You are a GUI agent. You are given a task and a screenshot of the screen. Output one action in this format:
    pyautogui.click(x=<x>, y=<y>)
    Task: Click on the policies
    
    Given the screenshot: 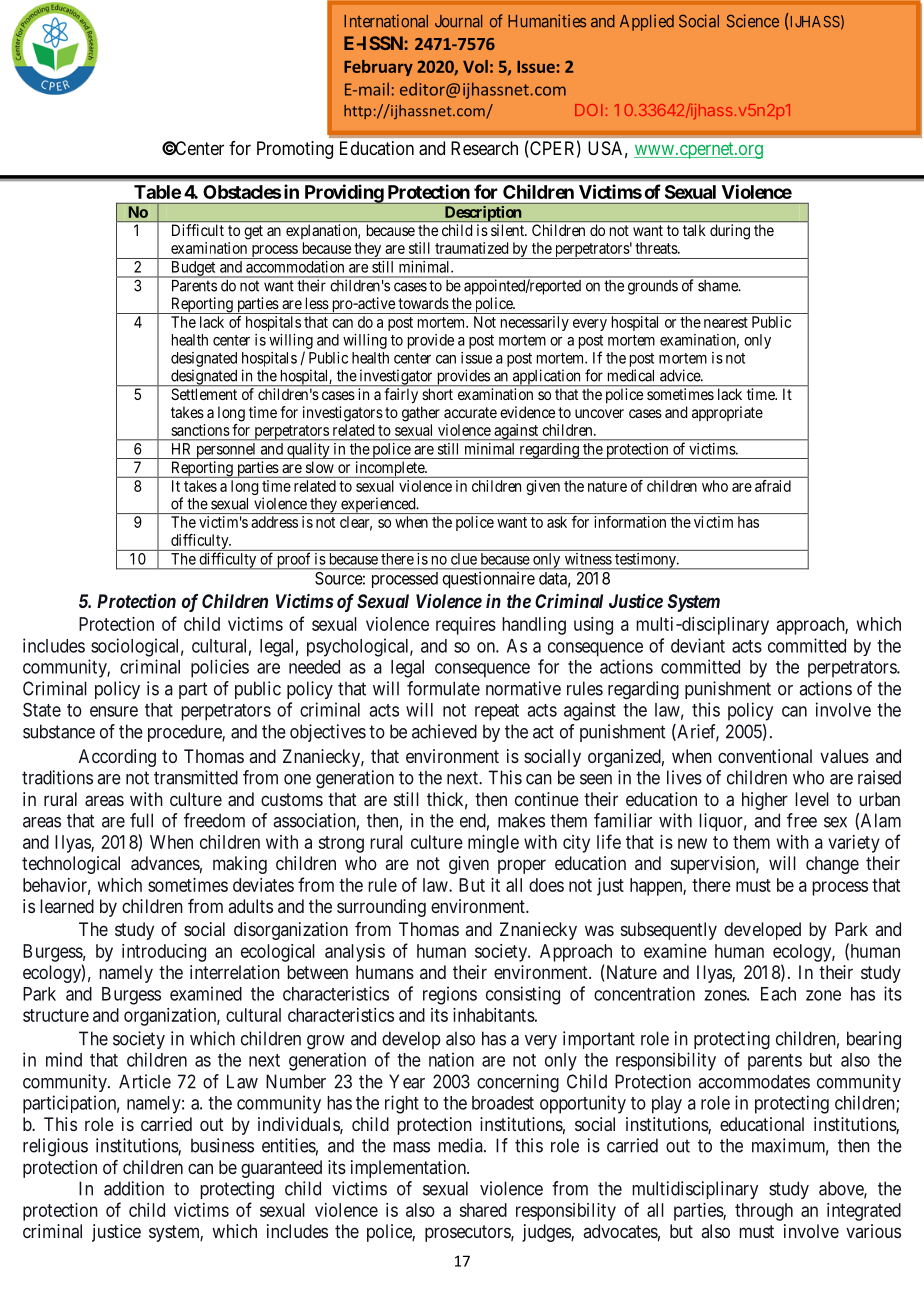 What is the action you would take?
    pyautogui.click(x=220, y=668)
